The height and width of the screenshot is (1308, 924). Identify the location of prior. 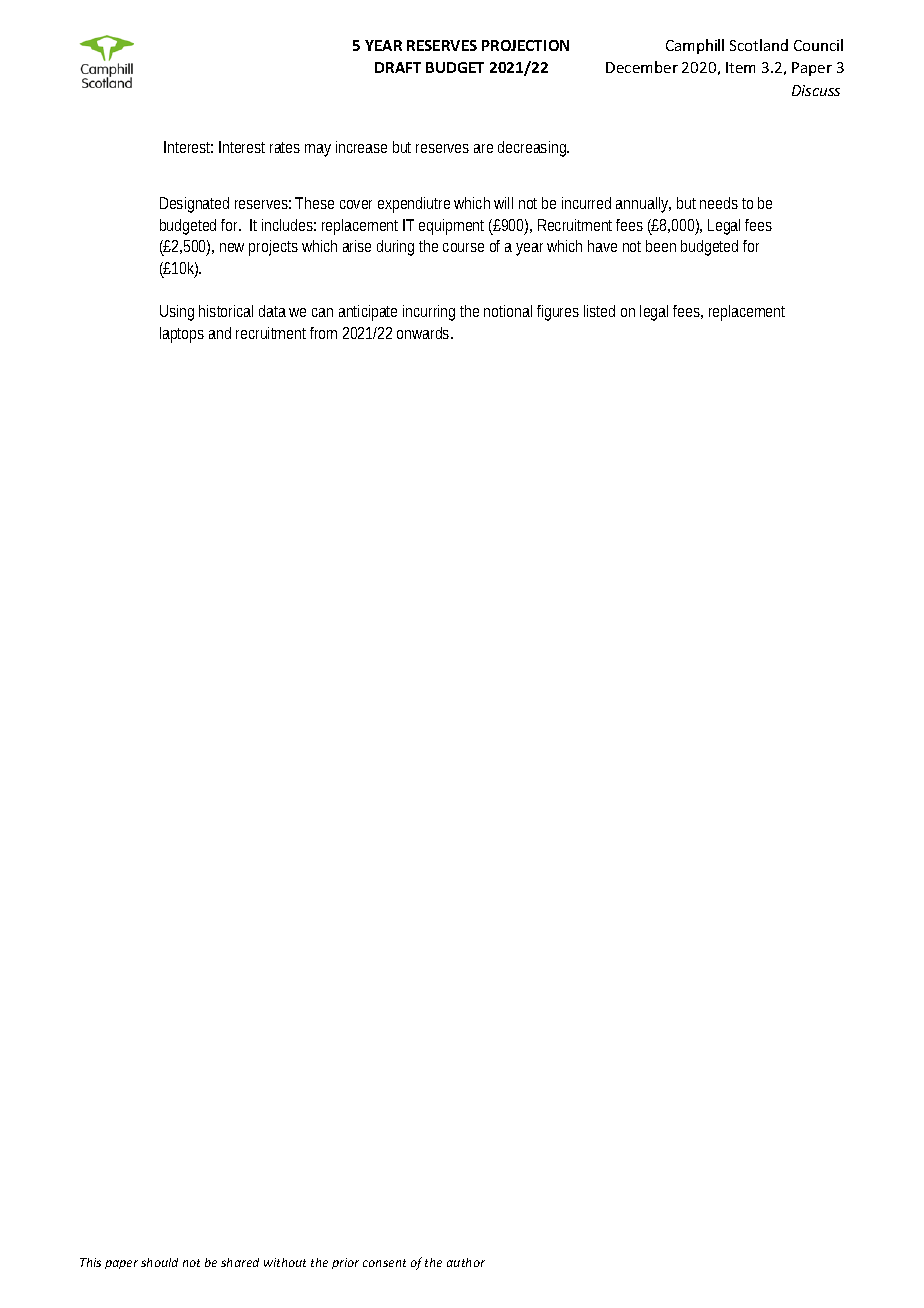
(345, 1263).
